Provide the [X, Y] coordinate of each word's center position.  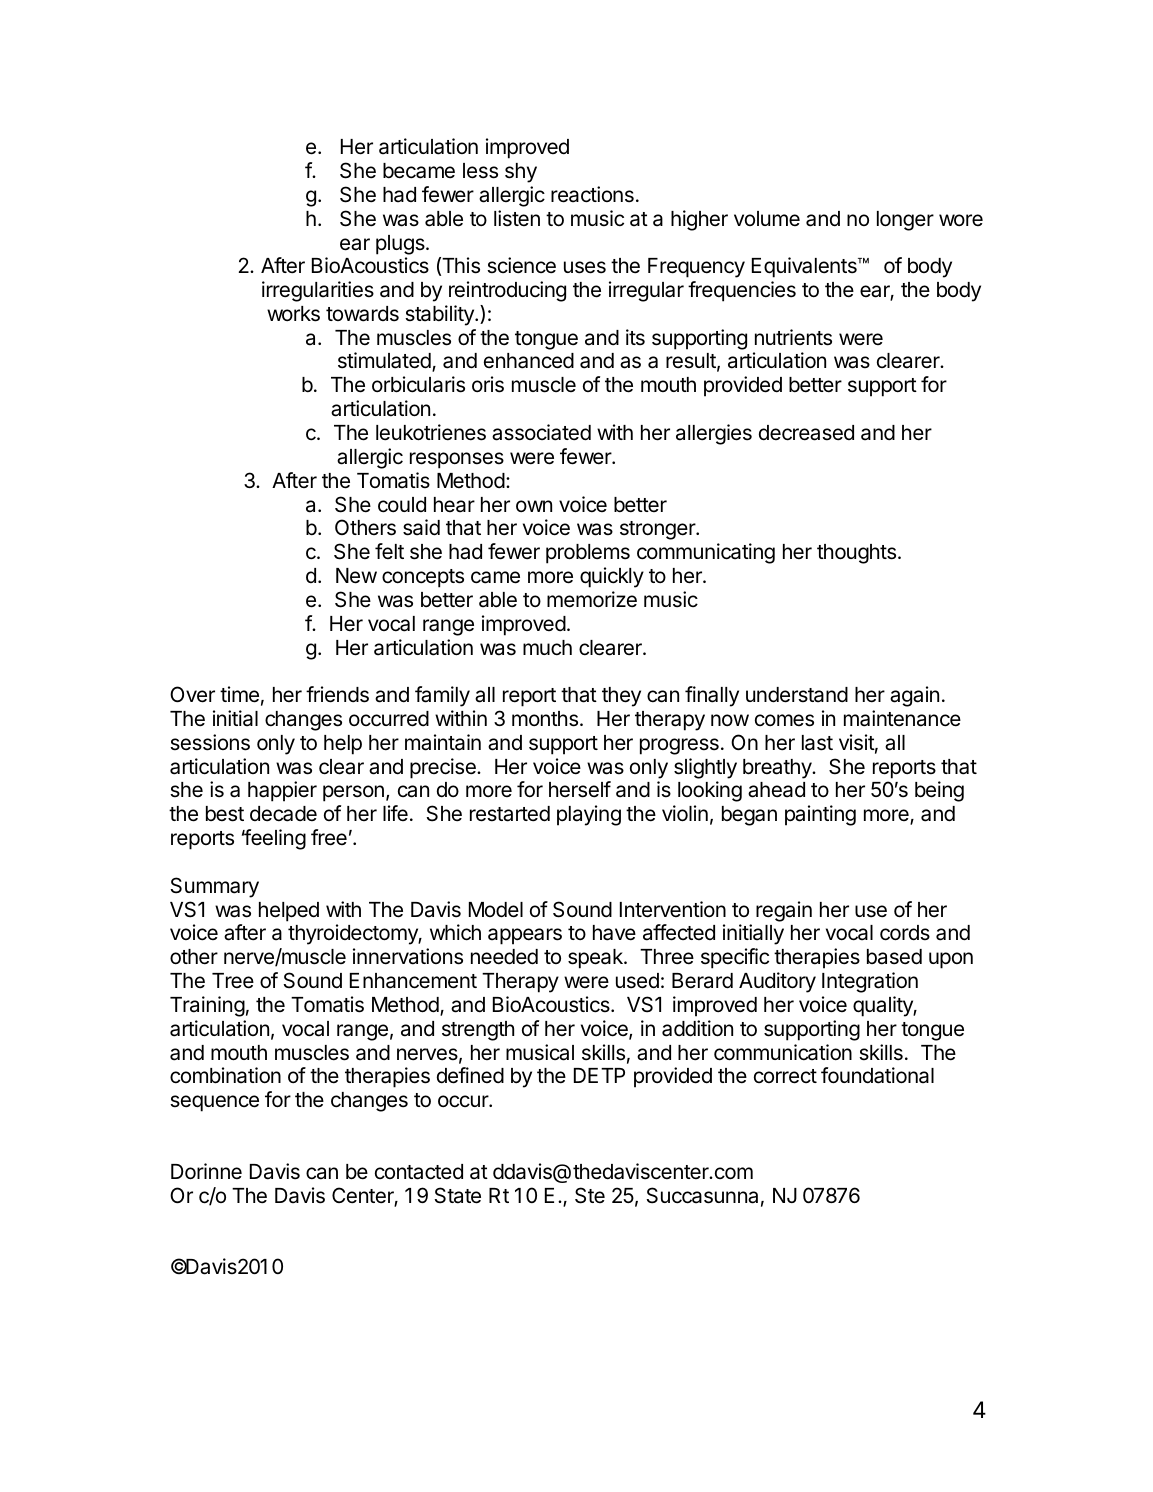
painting [820, 815]
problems [588, 554]
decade [283, 814]
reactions [592, 194]
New [356, 576]
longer [905, 221]
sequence [214, 1103]
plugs [401, 245]
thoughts [856, 554]
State [457, 1195]
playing [589, 815]
